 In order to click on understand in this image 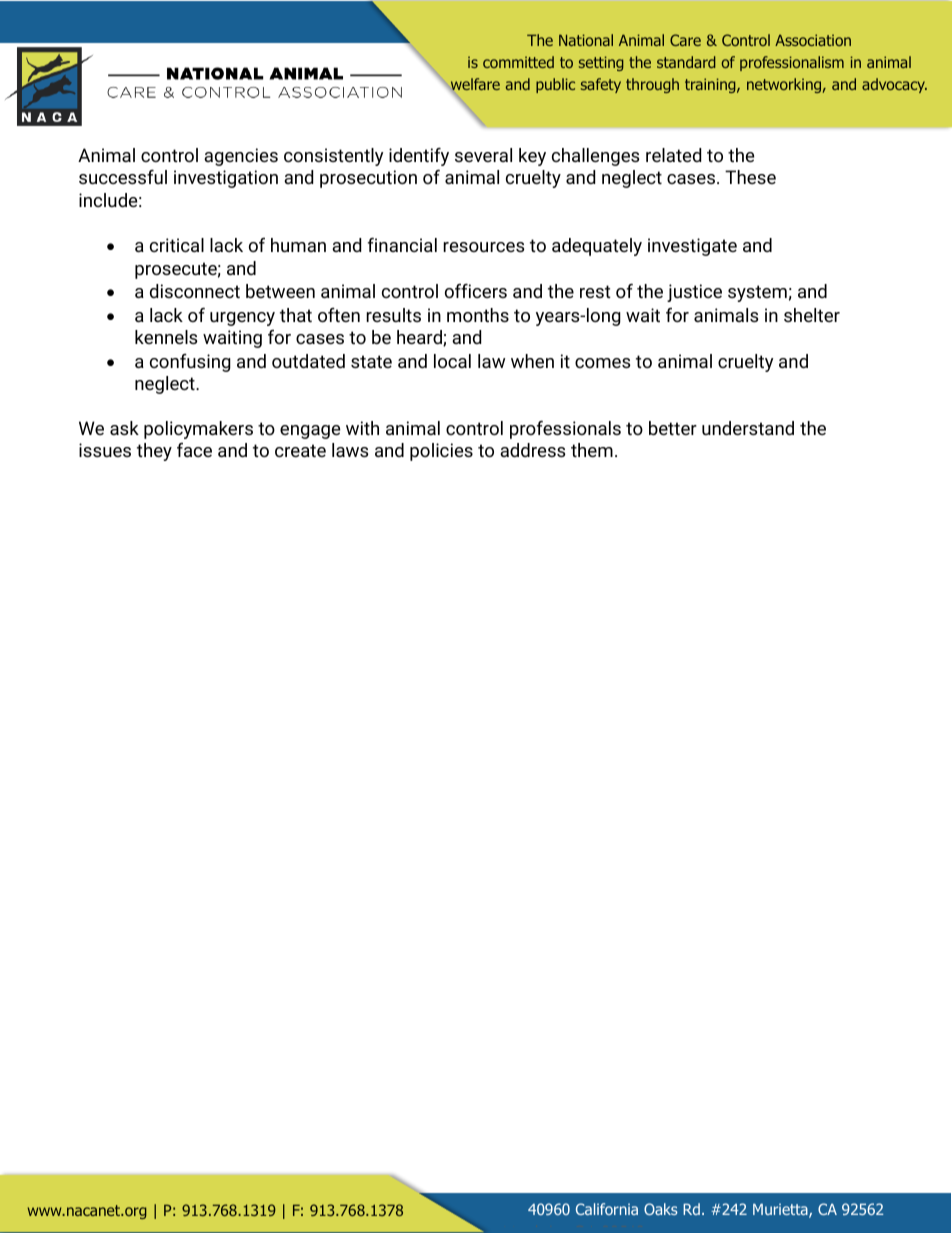, I will do `click(748, 428)`.
